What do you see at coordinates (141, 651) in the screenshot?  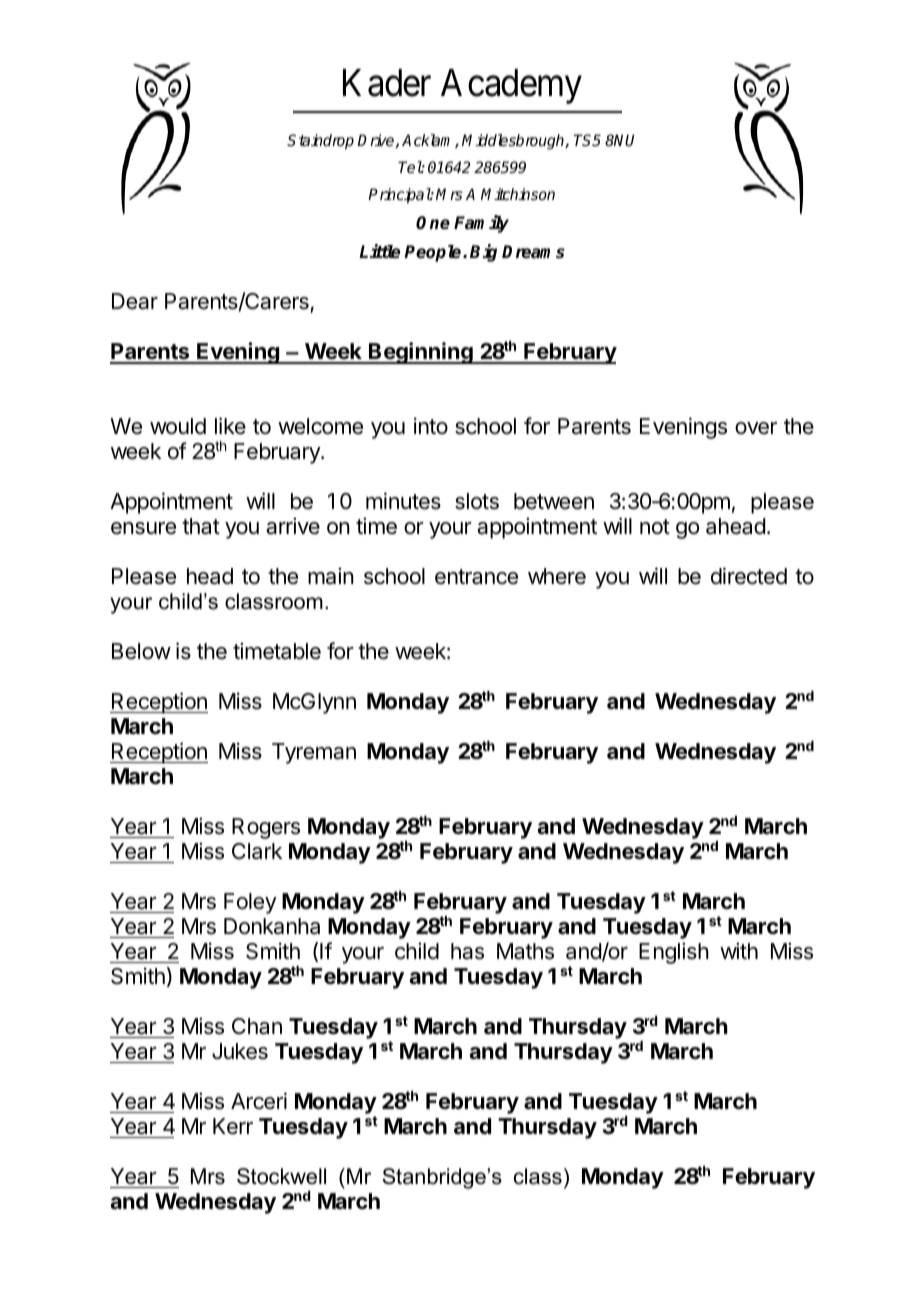 I see `Below` at bounding box center [141, 651].
